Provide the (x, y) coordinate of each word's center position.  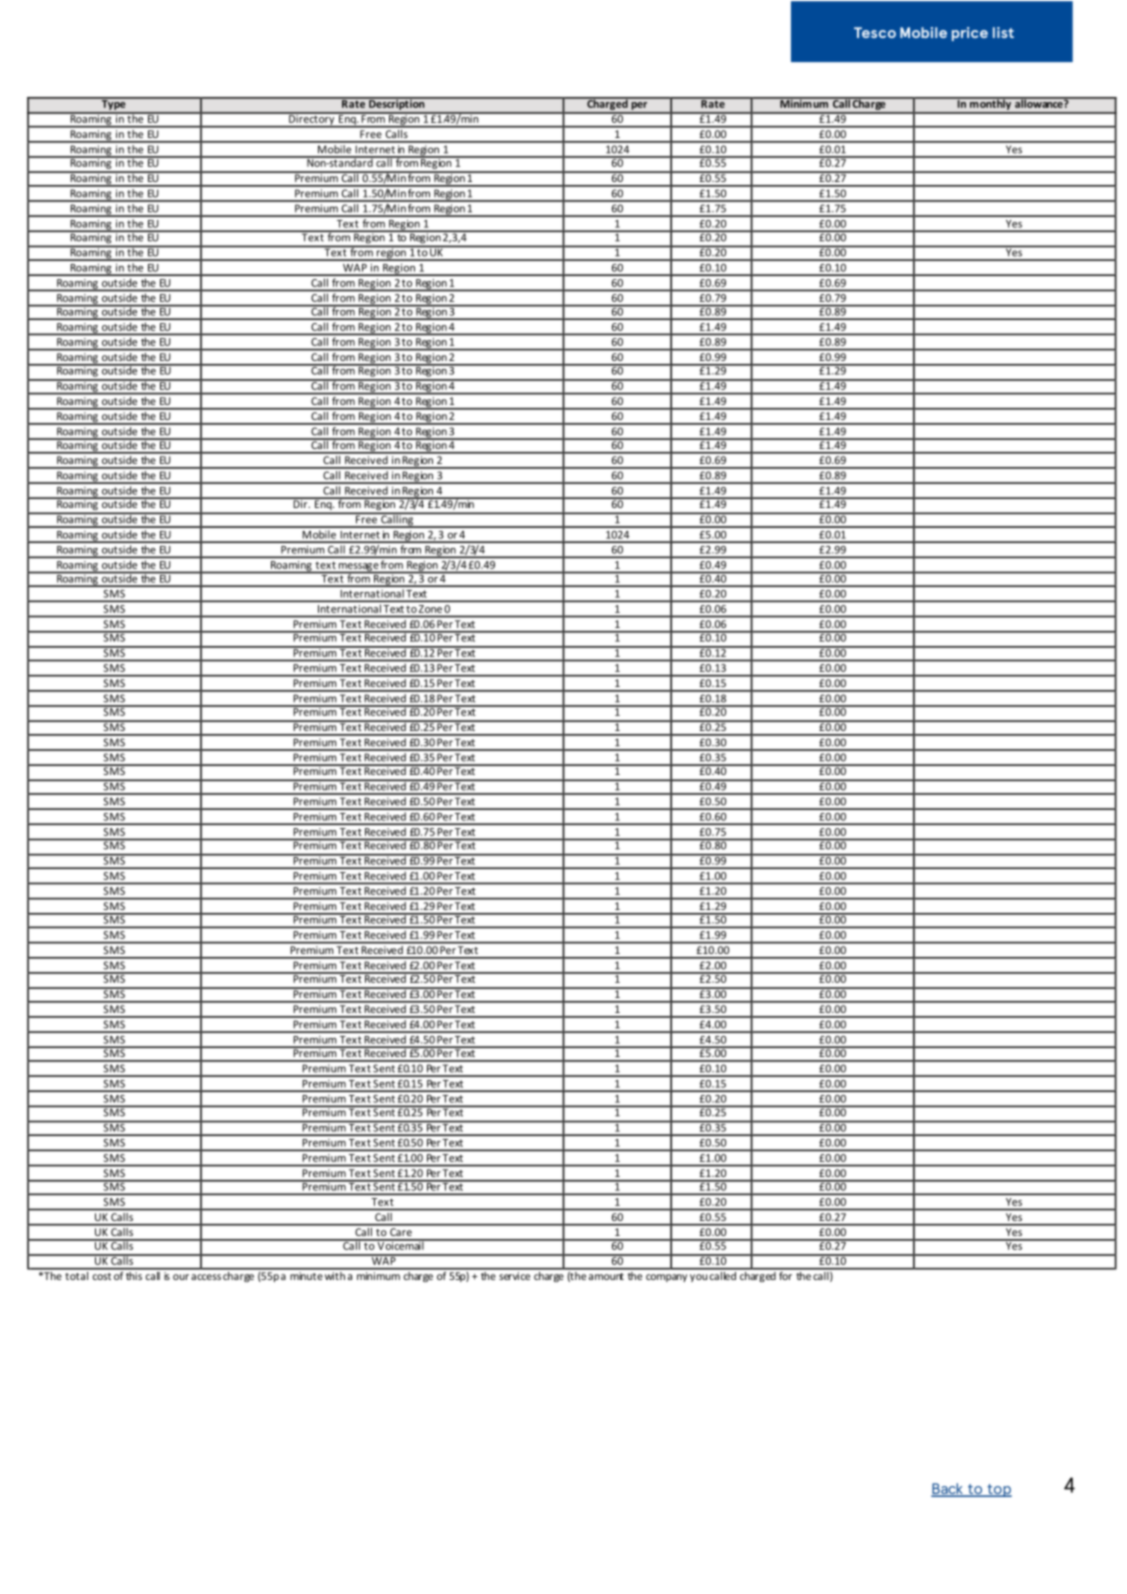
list (1003, 32)
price (970, 34)
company (666, 1278)
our (181, 1277)
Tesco (875, 32)
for (786, 1274)
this (134, 1274)
